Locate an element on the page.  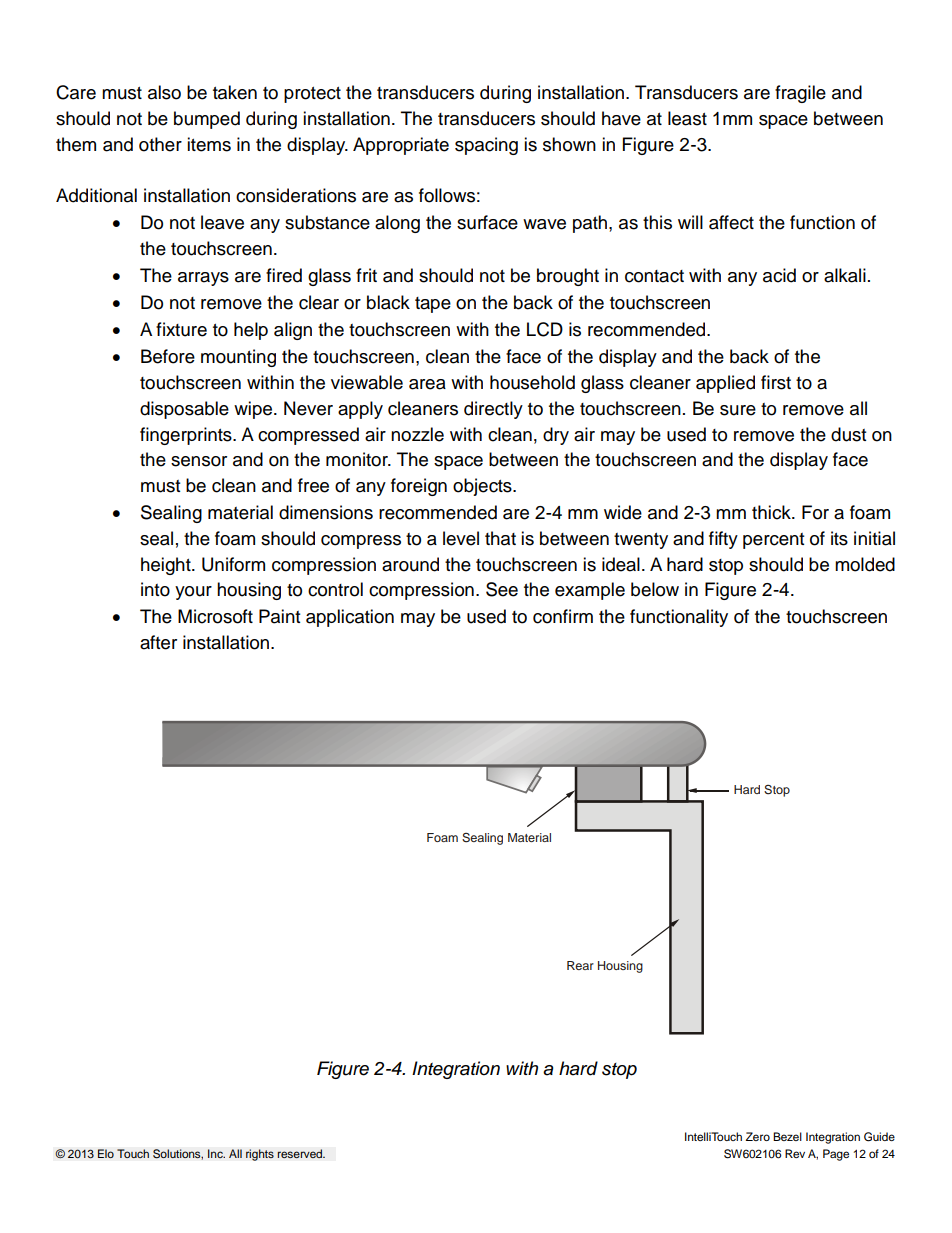
after is located at coordinates (158, 642).
